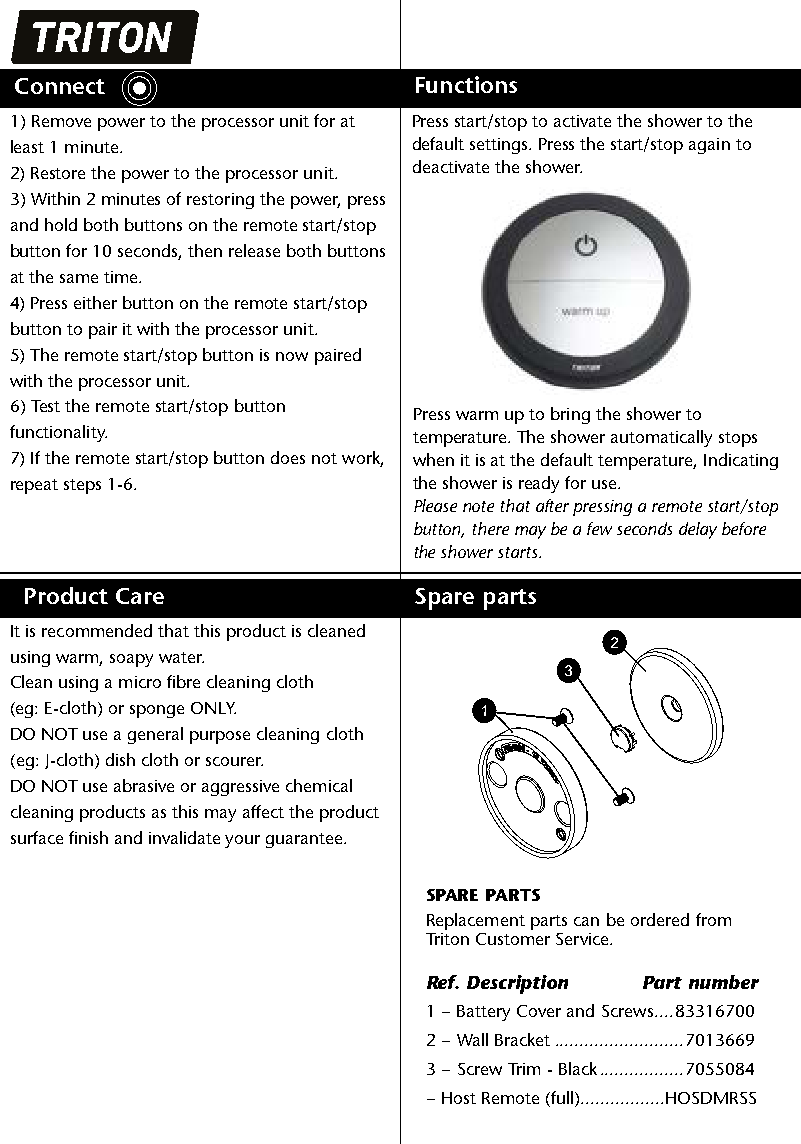 The image size is (801, 1144). What do you see at coordinates (88, 837) in the screenshot?
I see `finish` at bounding box center [88, 837].
